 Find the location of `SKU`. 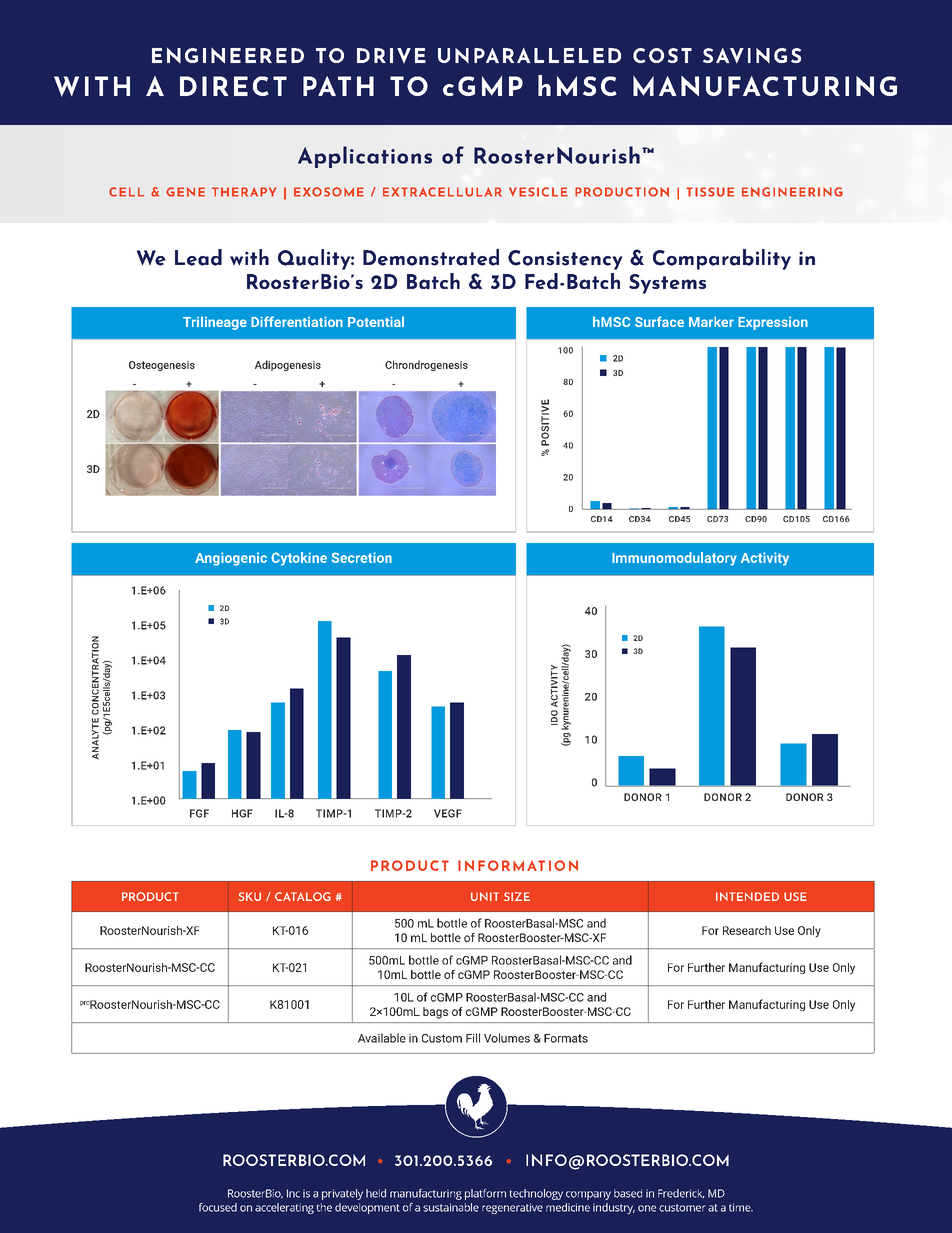

SKU is located at coordinates (249, 896).
